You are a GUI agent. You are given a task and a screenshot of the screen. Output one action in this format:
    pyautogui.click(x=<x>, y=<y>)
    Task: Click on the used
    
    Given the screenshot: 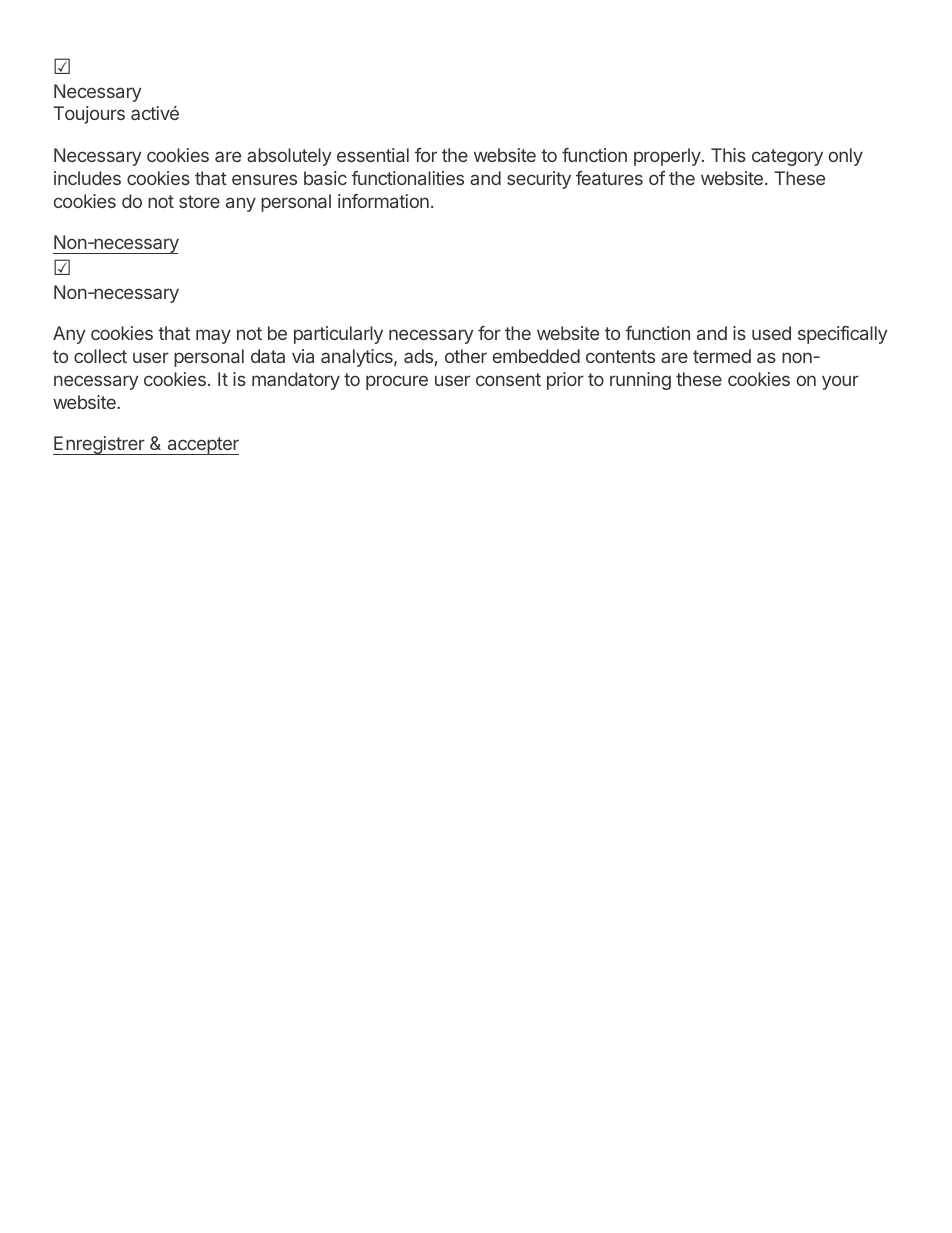 What is the action you would take?
    pyautogui.click(x=771, y=333)
